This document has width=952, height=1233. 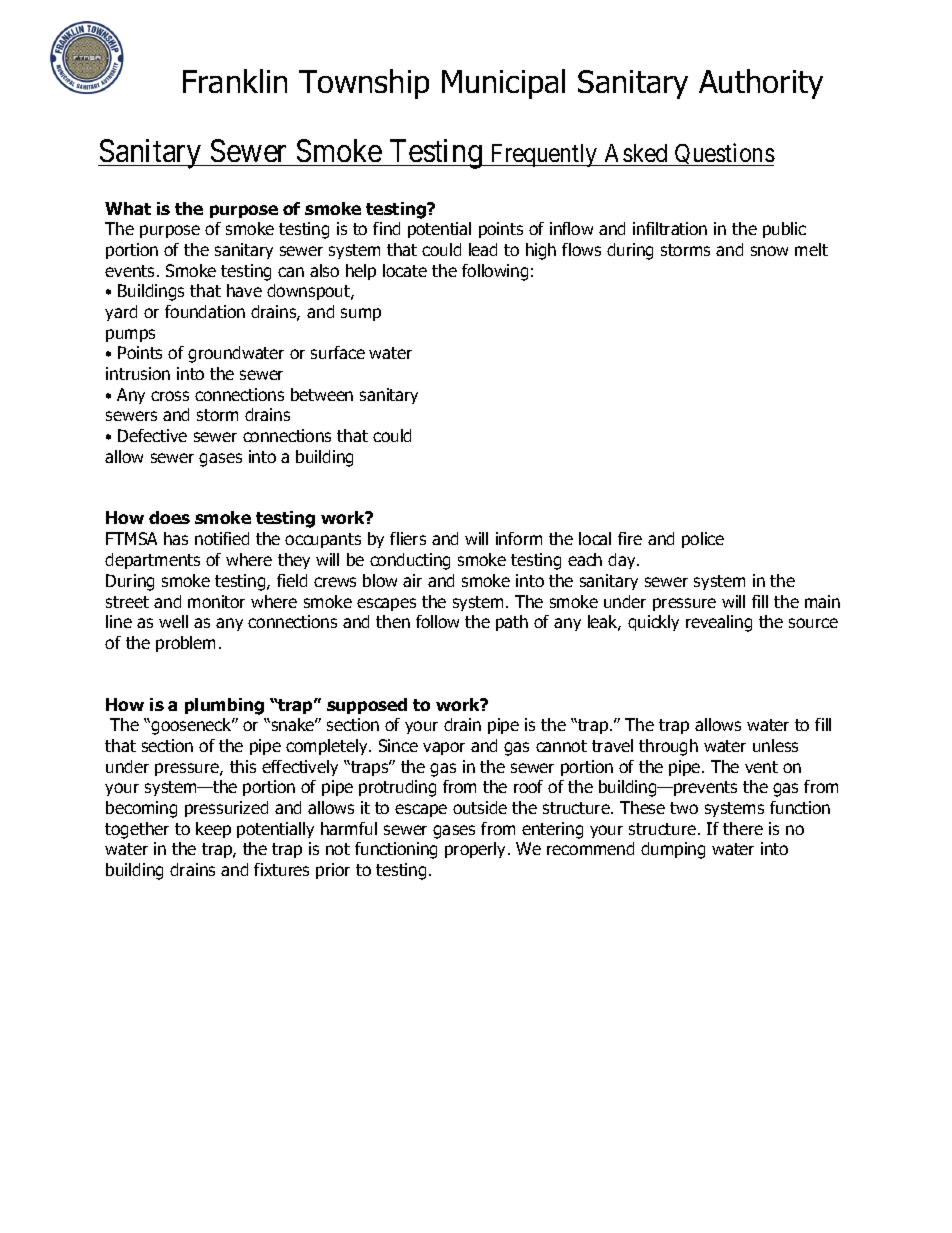 What do you see at coordinates (205, 311) in the document?
I see `foundation` at bounding box center [205, 311].
